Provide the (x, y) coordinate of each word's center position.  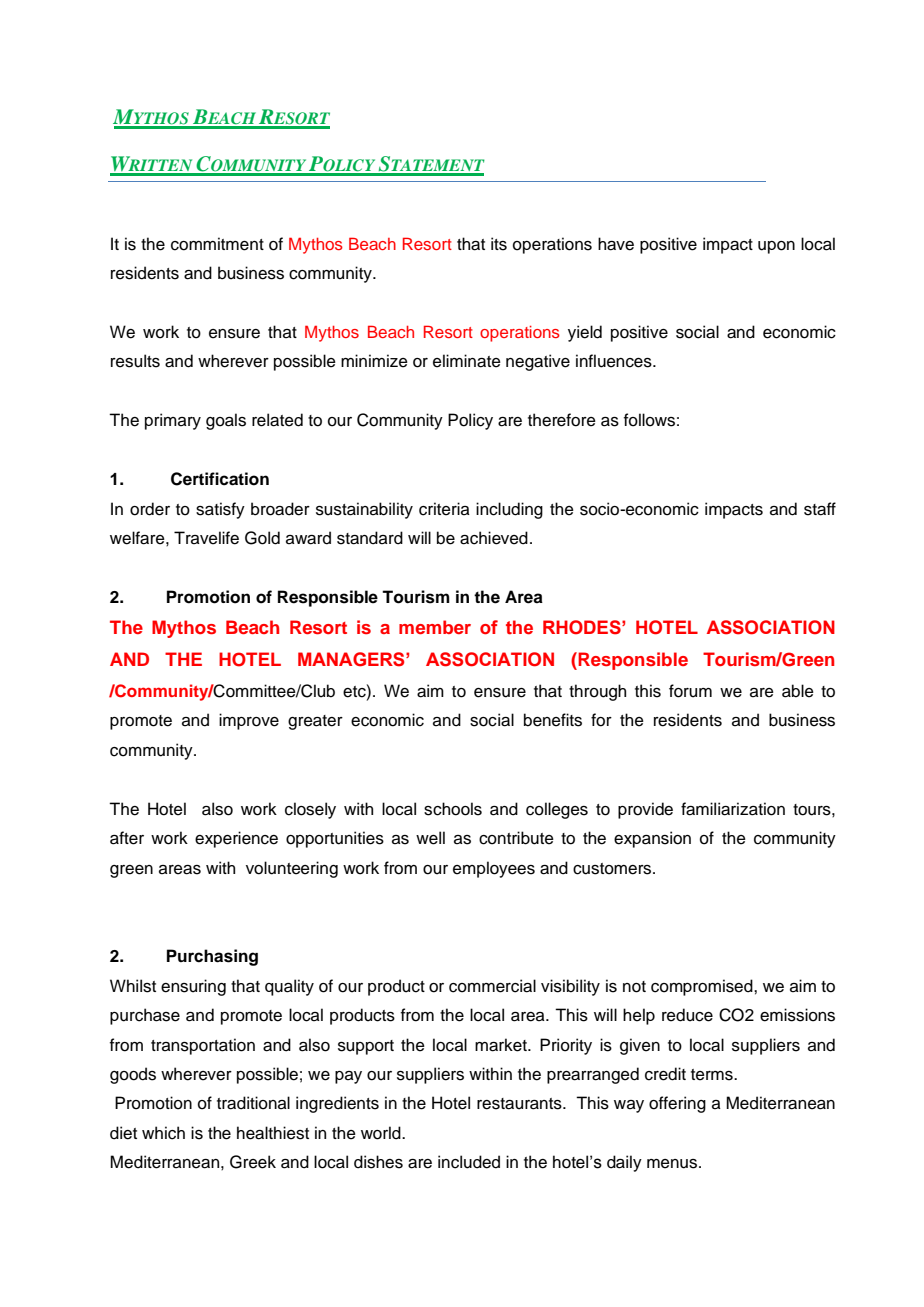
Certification (220, 479)
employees (494, 869)
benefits (553, 720)
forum (690, 691)
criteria (444, 509)
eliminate (467, 361)
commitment (217, 244)
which (163, 1133)
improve (249, 721)
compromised (703, 987)
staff (820, 509)
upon (776, 247)
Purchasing (212, 957)
